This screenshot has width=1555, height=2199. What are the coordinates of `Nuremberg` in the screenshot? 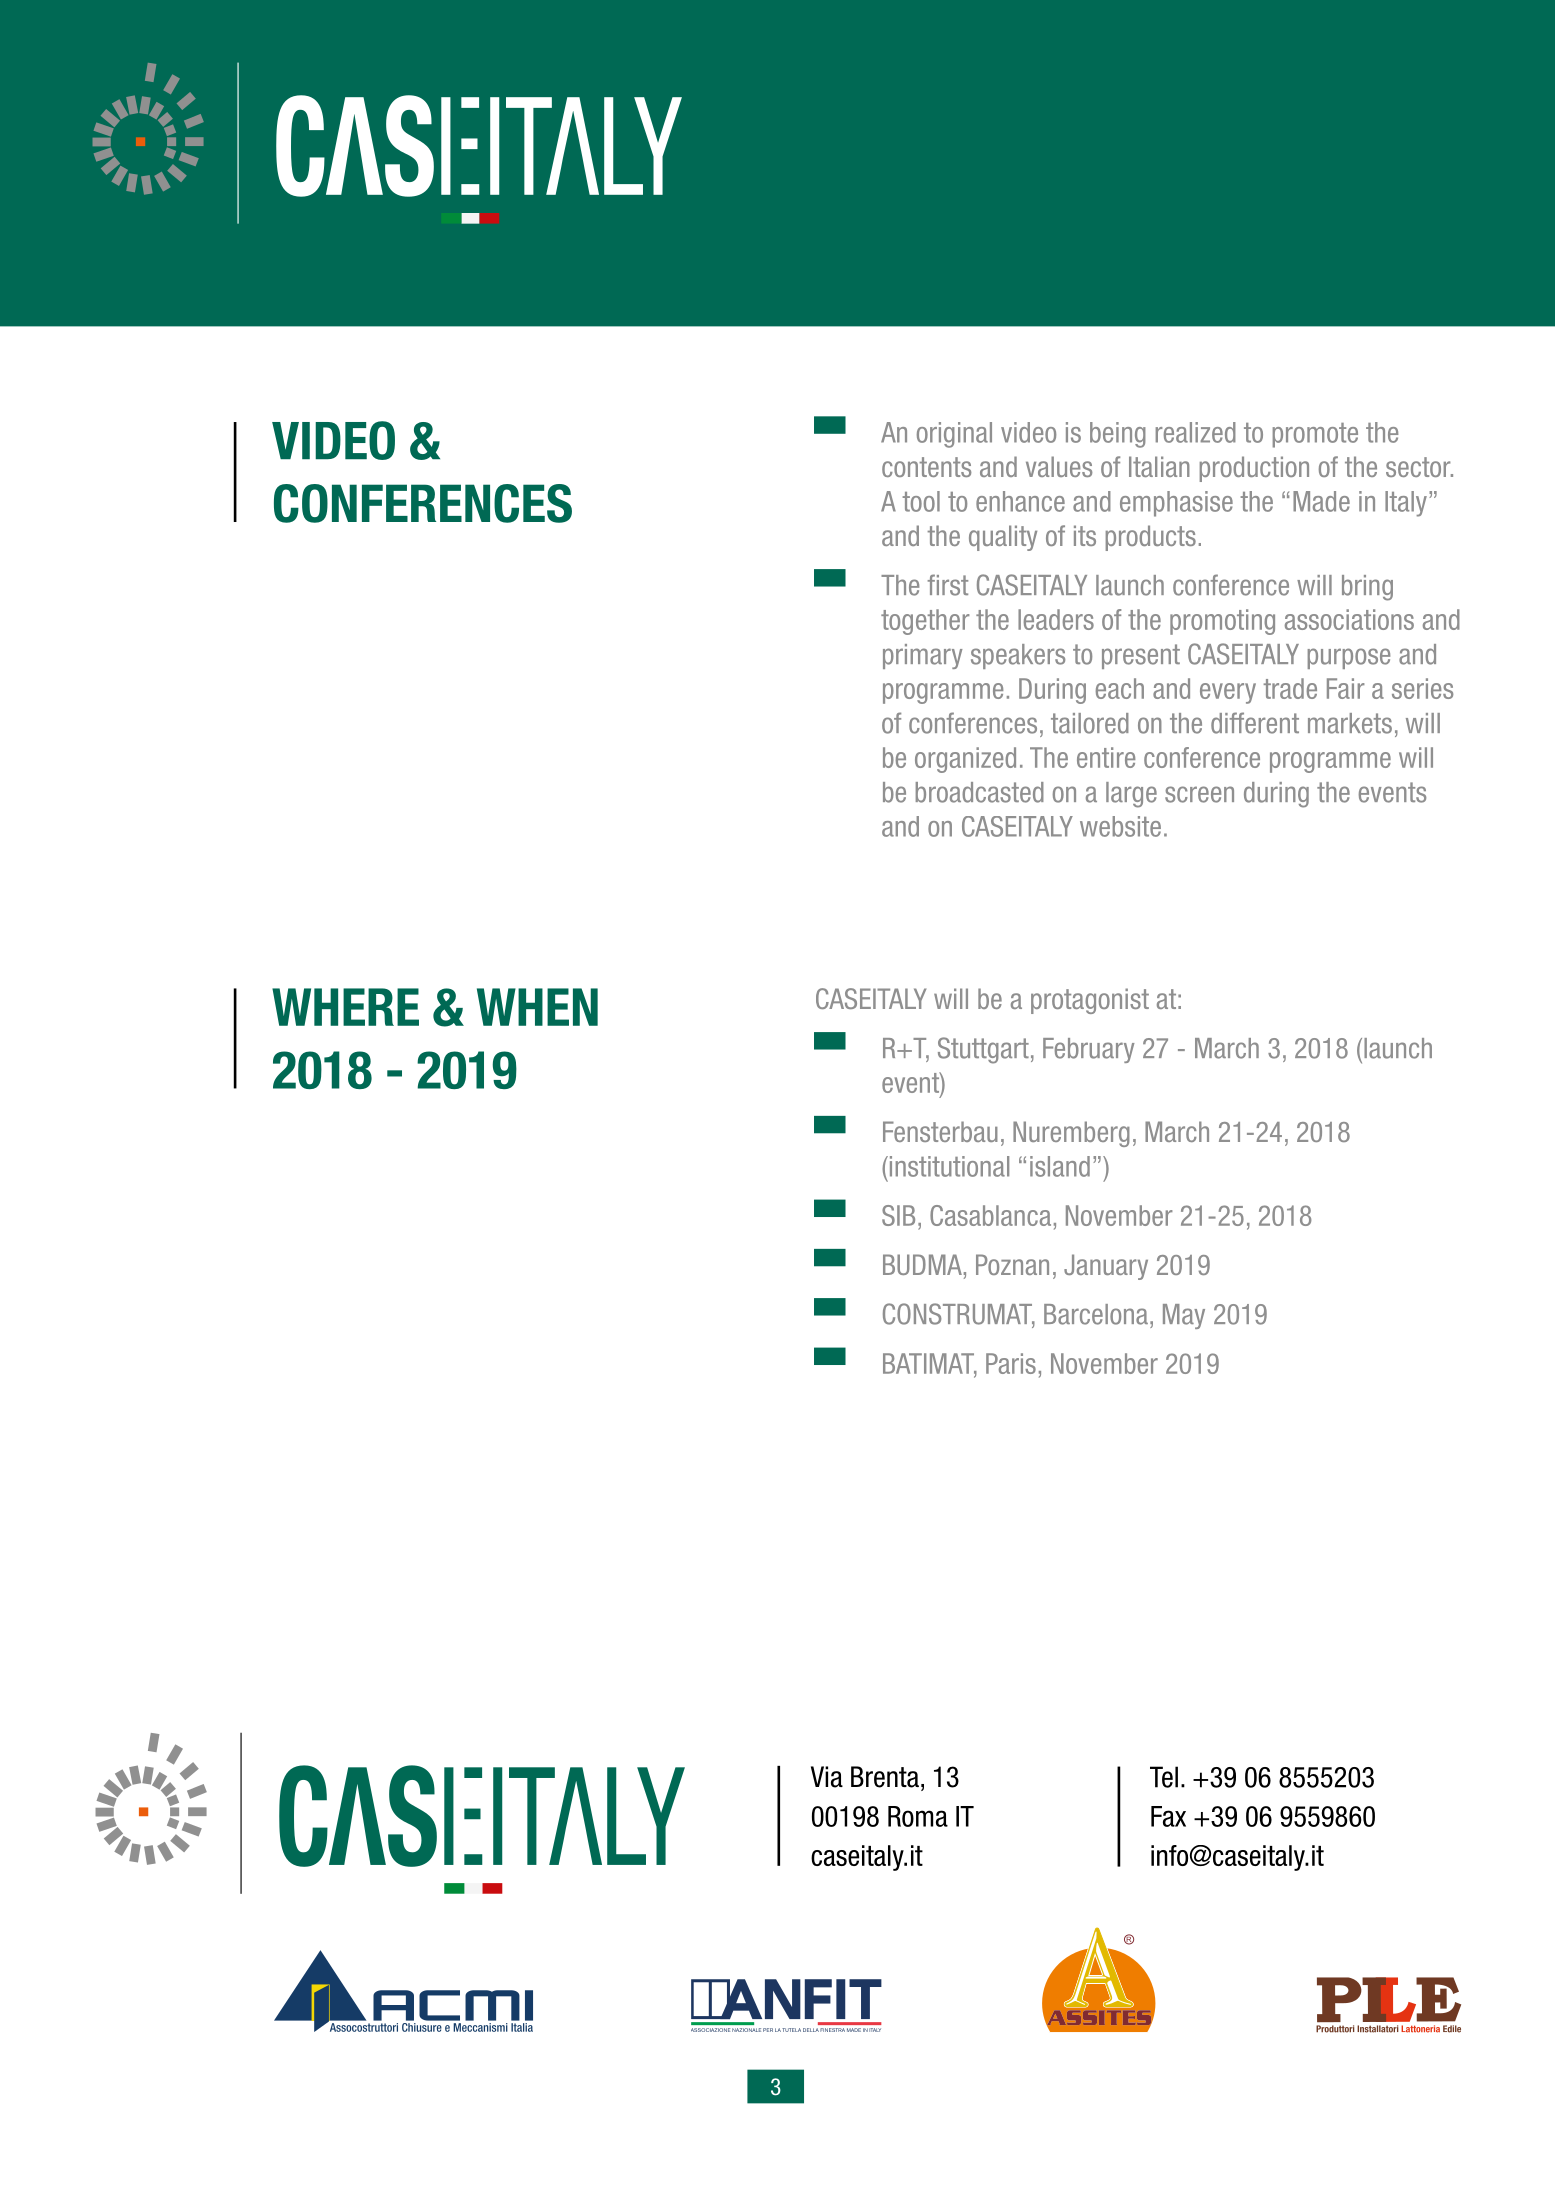 It's located at (1071, 1134).
